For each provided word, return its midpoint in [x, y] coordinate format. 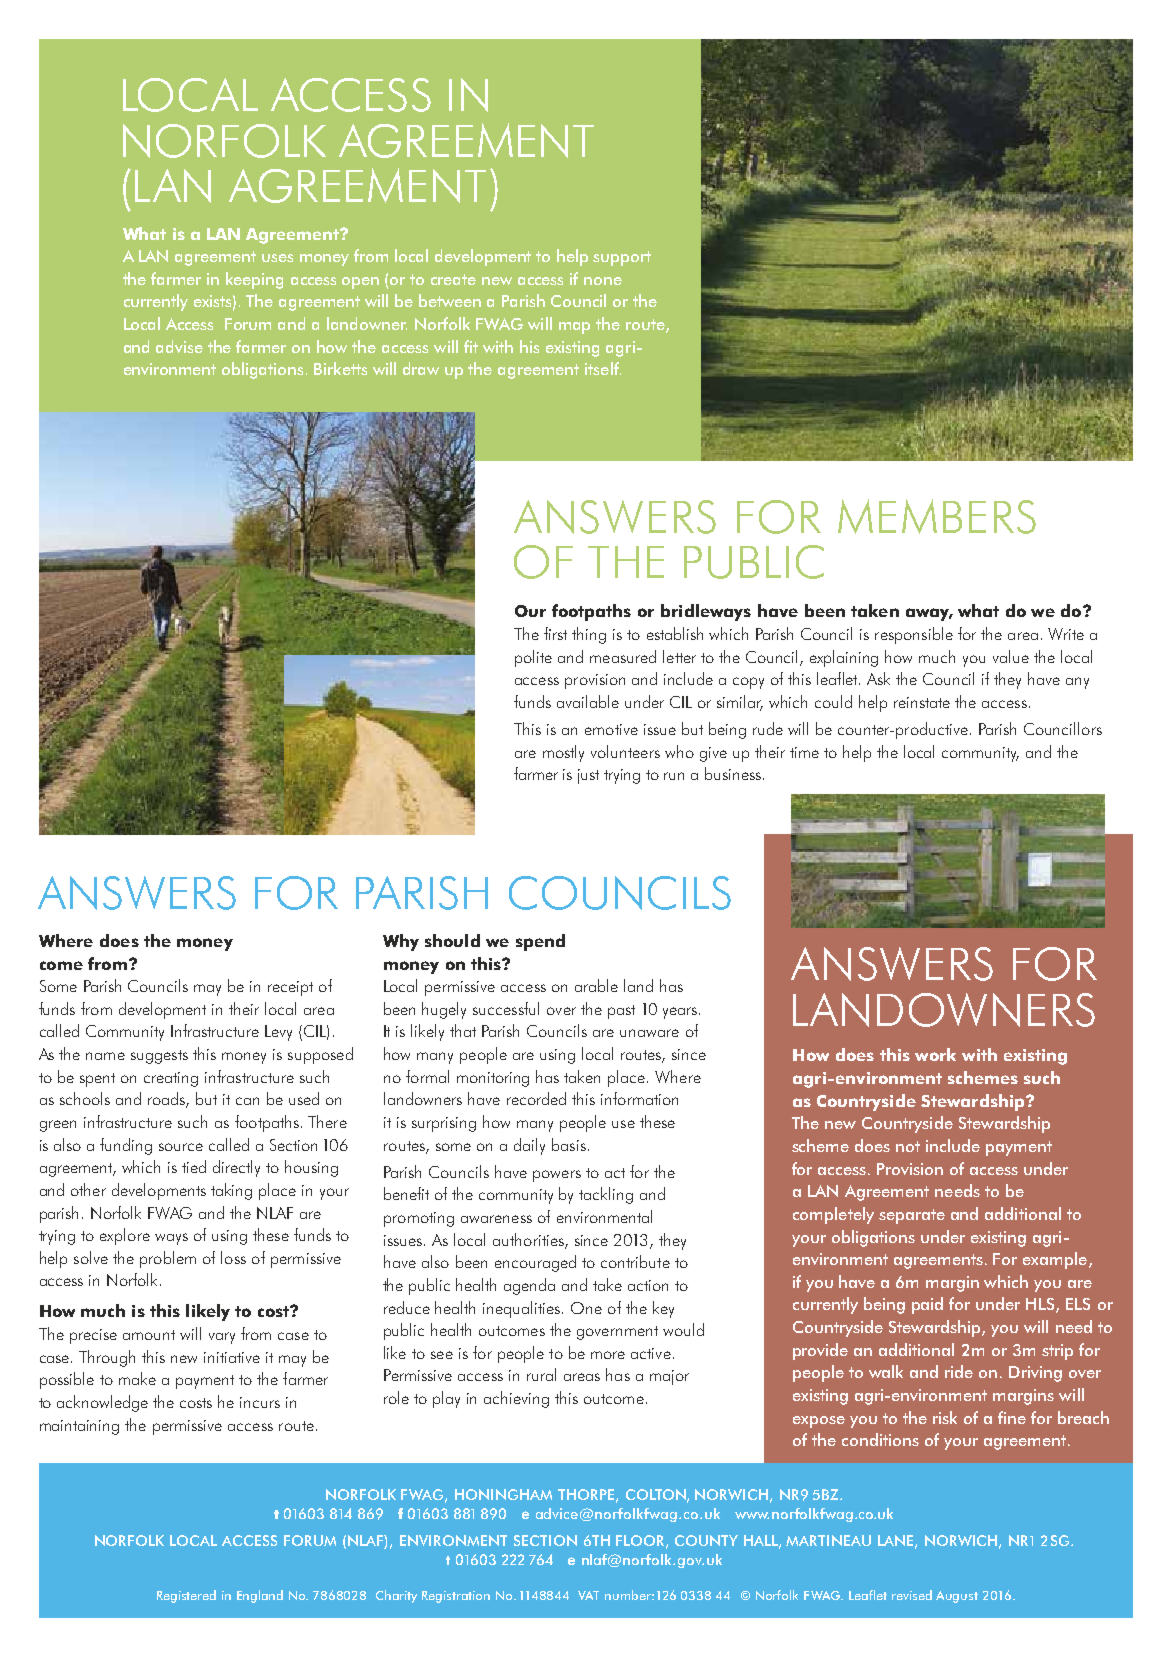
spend [540, 942]
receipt [290, 988]
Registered [186, 1596]
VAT [588, 1595]
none [603, 281]
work [935, 1054]
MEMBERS [937, 516]
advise [179, 346]
